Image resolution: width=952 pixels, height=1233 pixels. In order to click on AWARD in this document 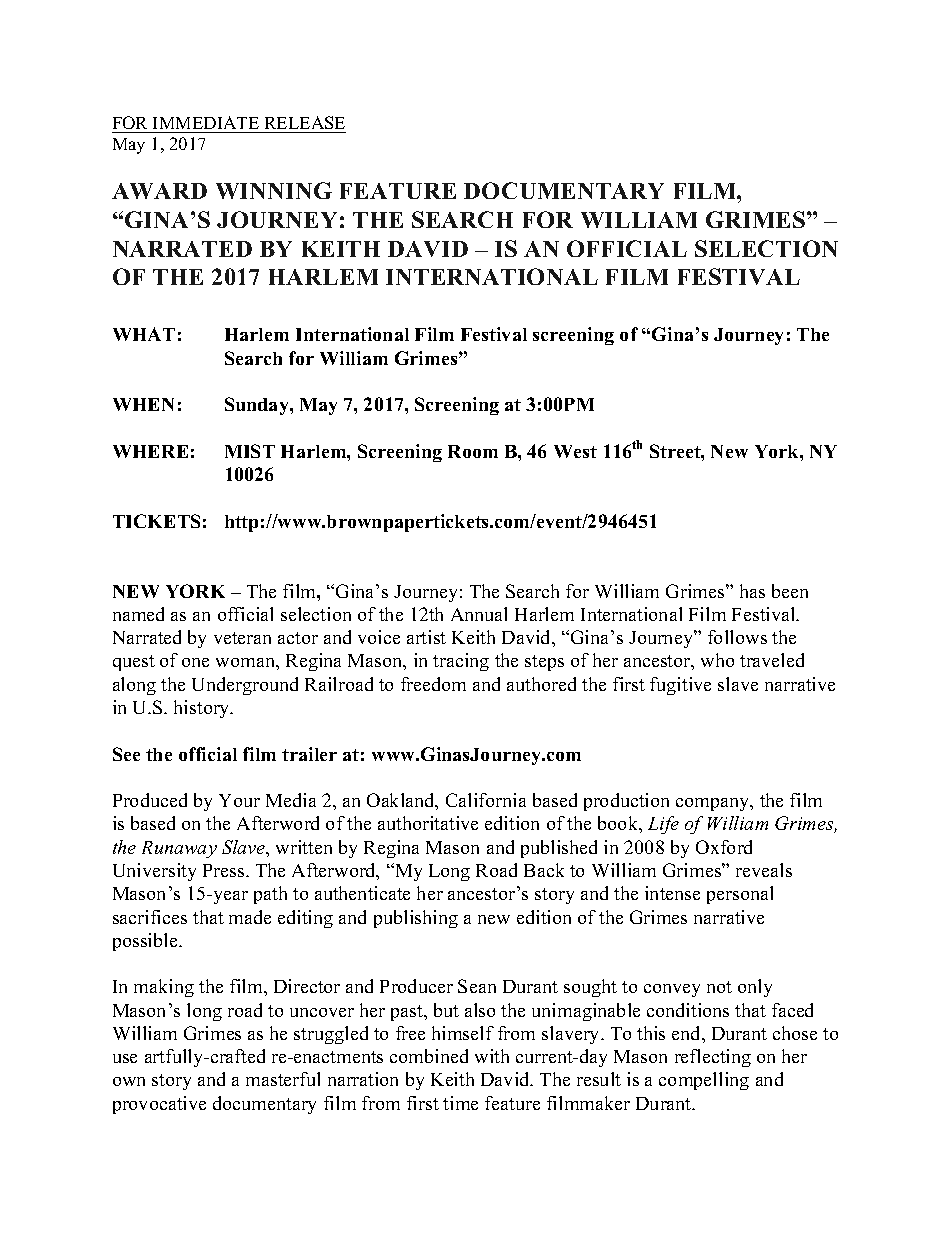, I will do `click(159, 191)`.
